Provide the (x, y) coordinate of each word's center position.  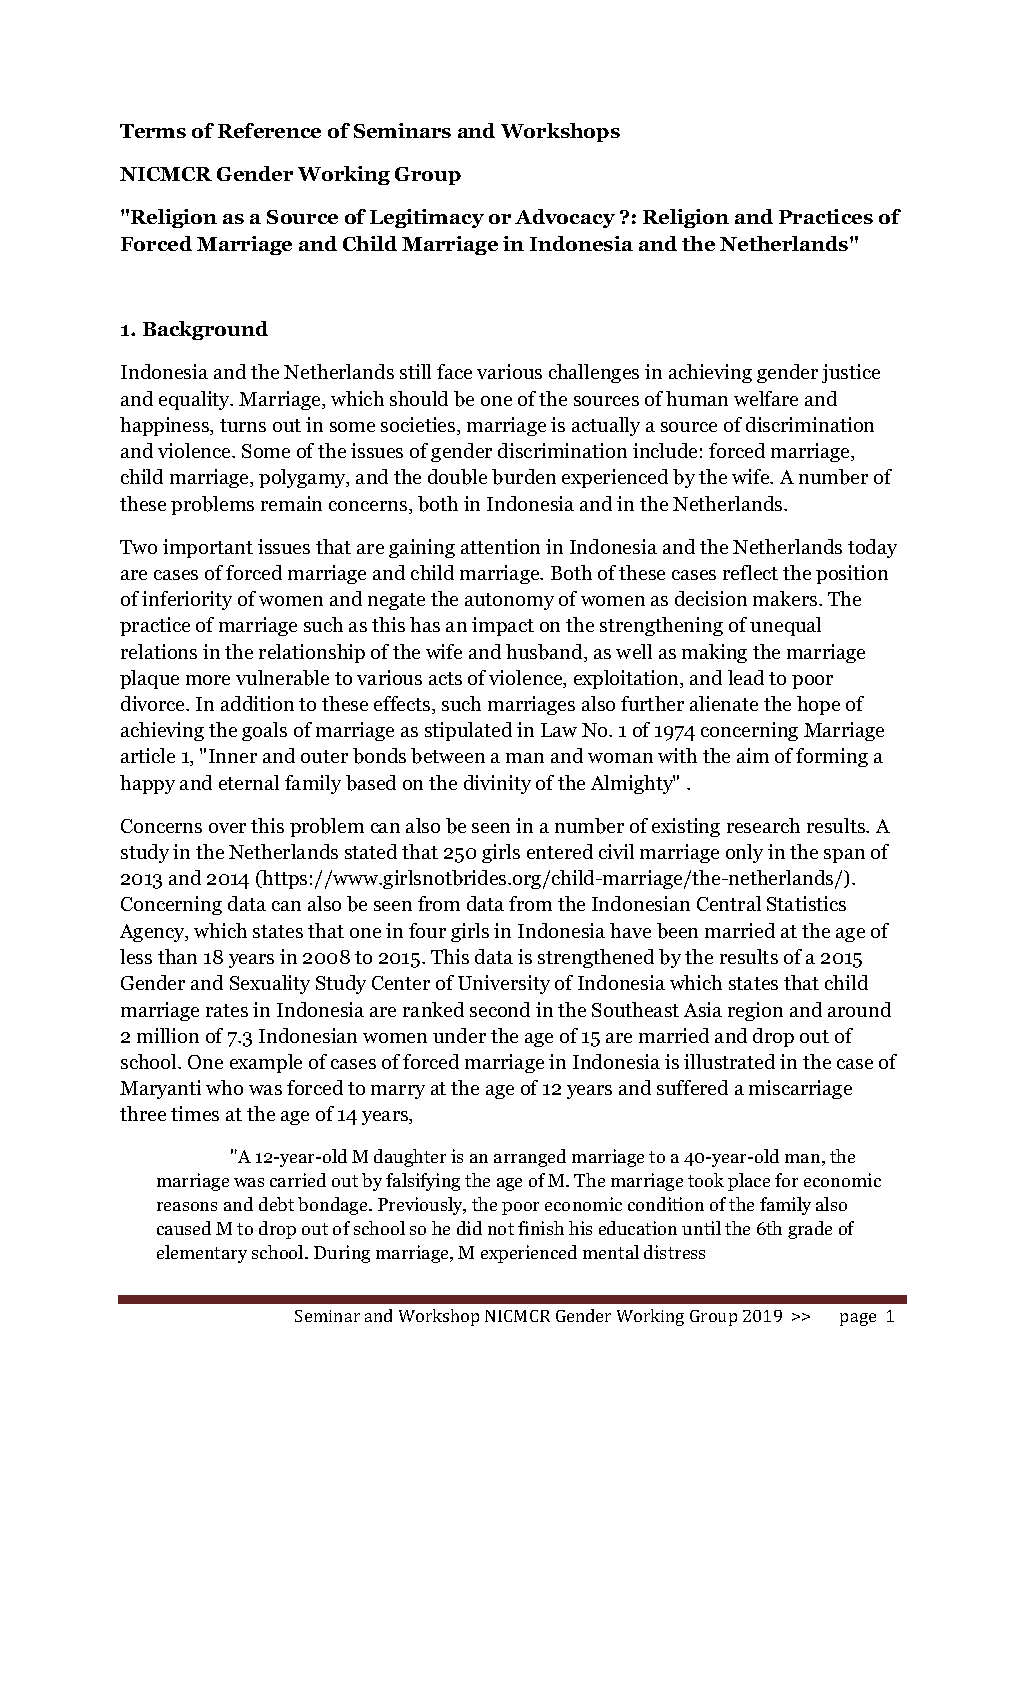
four (427, 930)
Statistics (806, 903)
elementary (202, 1254)
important (208, 548)
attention (500, 546)
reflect (750, 572)
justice (851, 373)
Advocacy (565, 218)
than (177, 956)
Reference (269, 130)
